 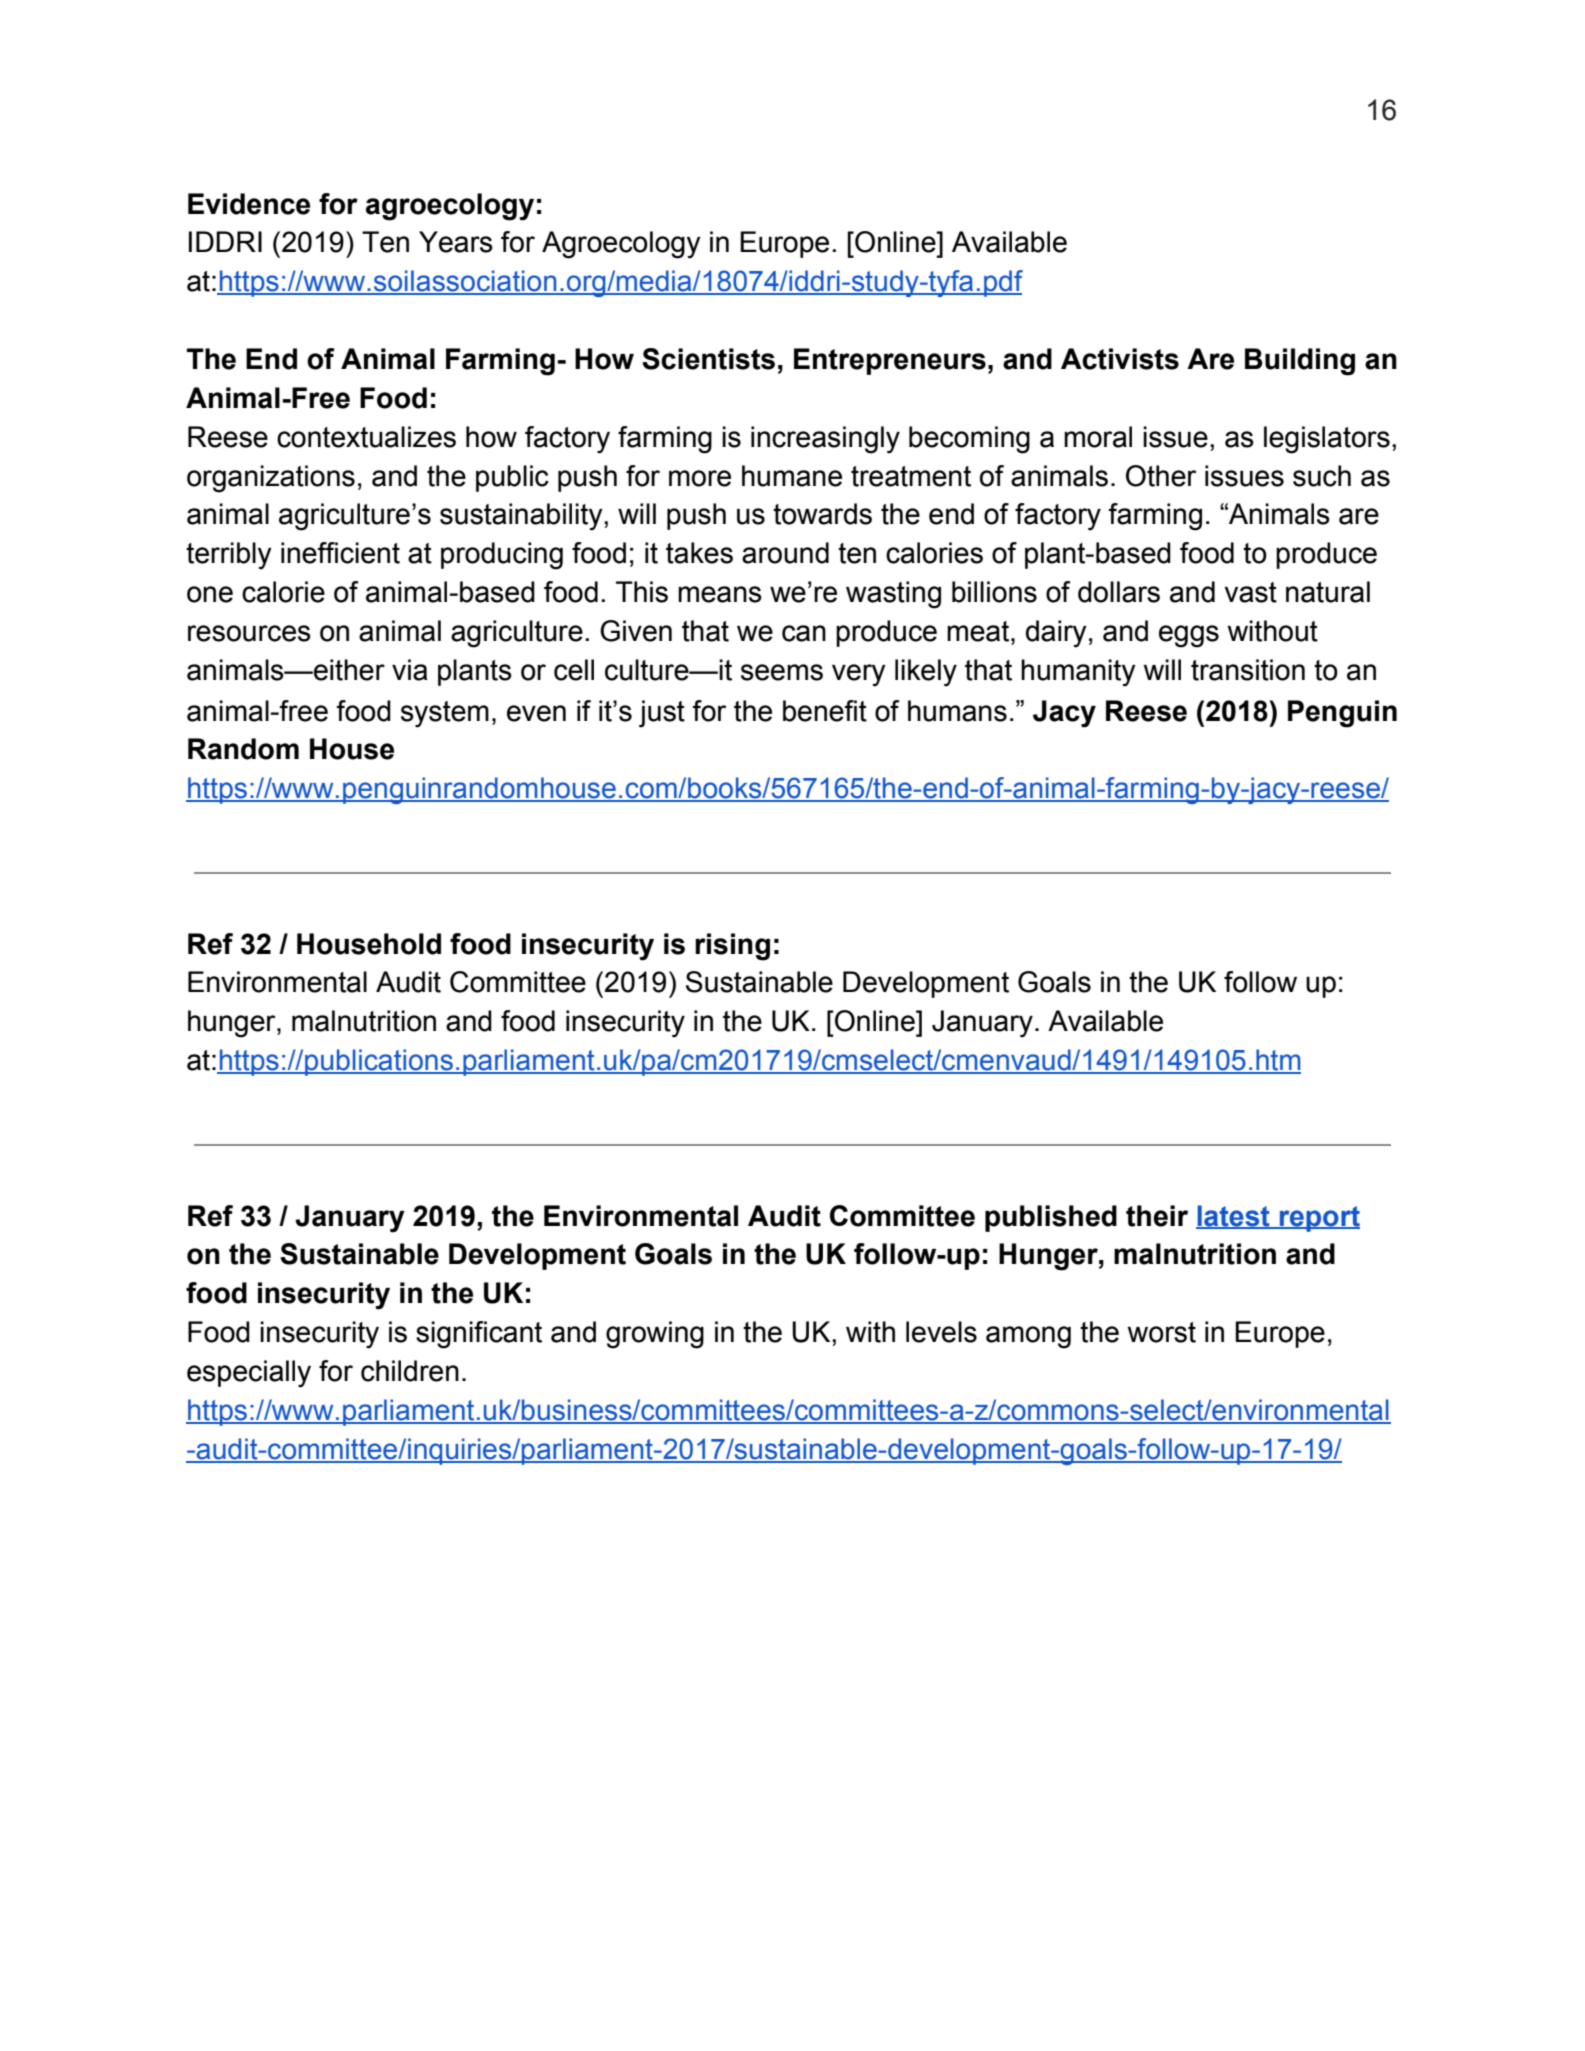 What do you see at coordinates (825, 711) in the image?
I see `benefit` at bounding box center [825, 711].
